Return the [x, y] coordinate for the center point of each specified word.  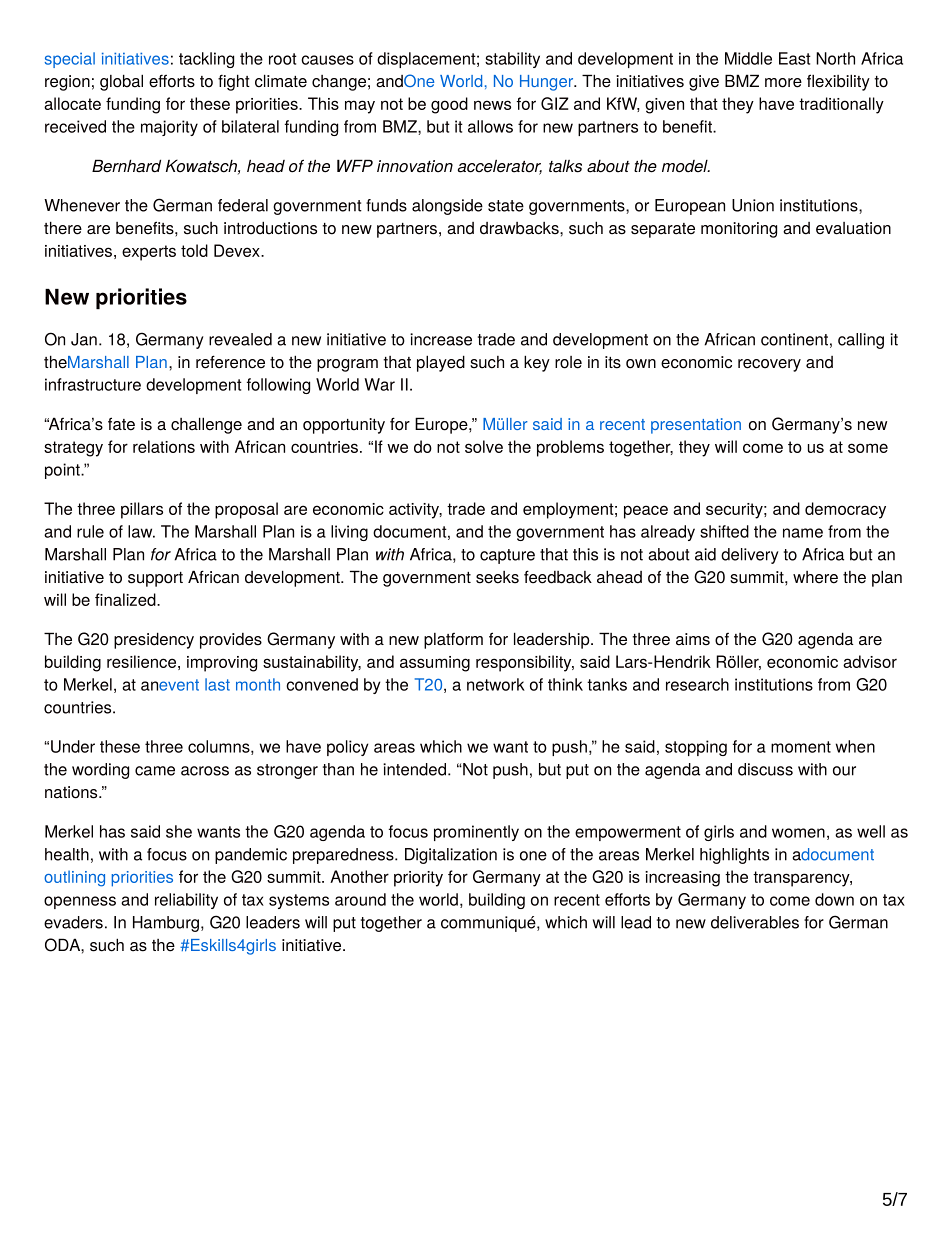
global [121, 82]
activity [415, 511]
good [449, 105]
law [141, 531]
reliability [186, 901]
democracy [845, 510]
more [783, 83]
